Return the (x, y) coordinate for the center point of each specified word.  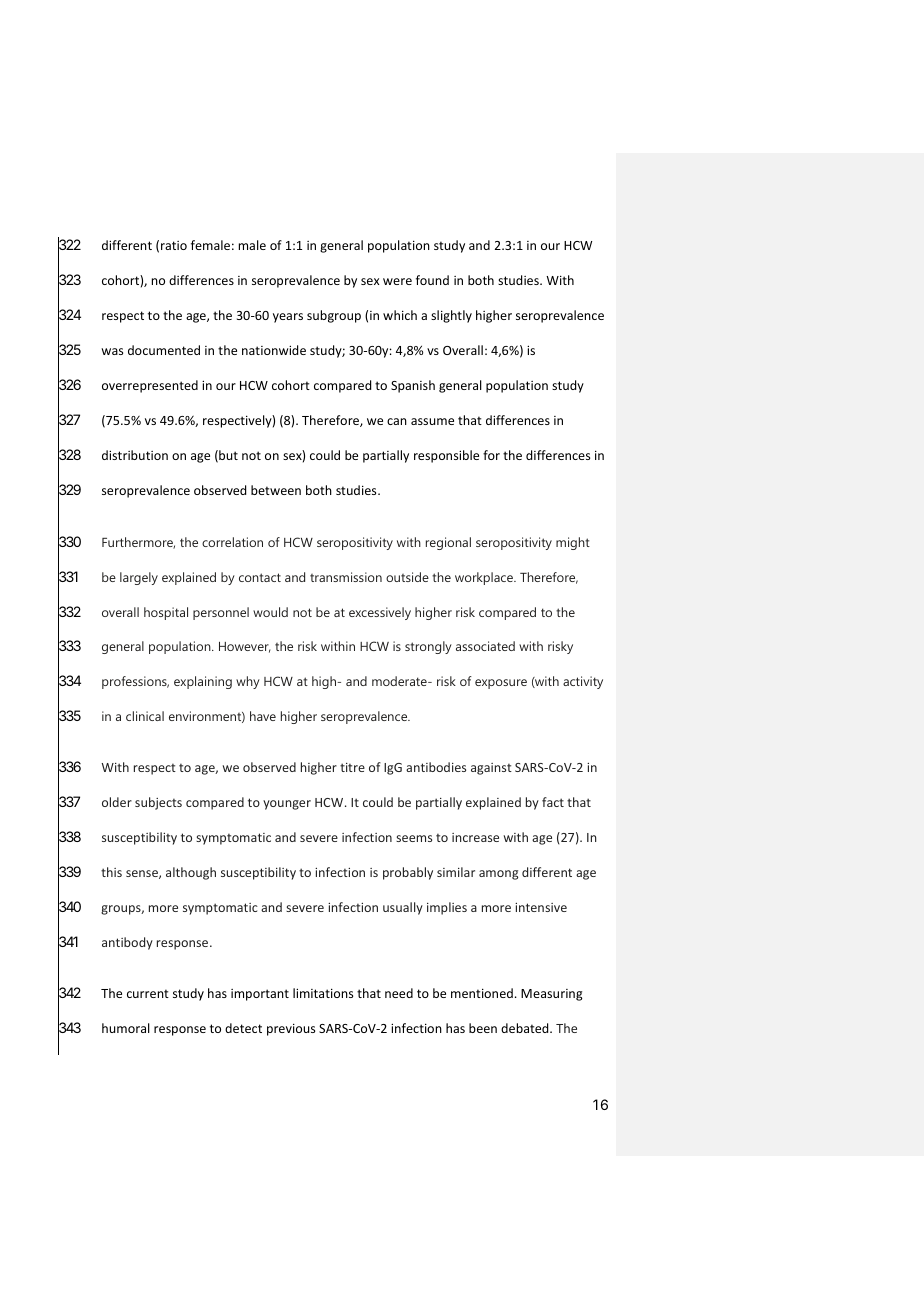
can (397, 421)
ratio (174, 245)
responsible (446, 456)
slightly (451, 316)
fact (553, 802)
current (148, 993)
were (397, 281)
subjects (158, 803)
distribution (135, 455)
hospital (166, 613)
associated (485, 646)
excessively (380, 613)
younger (287, 805)
